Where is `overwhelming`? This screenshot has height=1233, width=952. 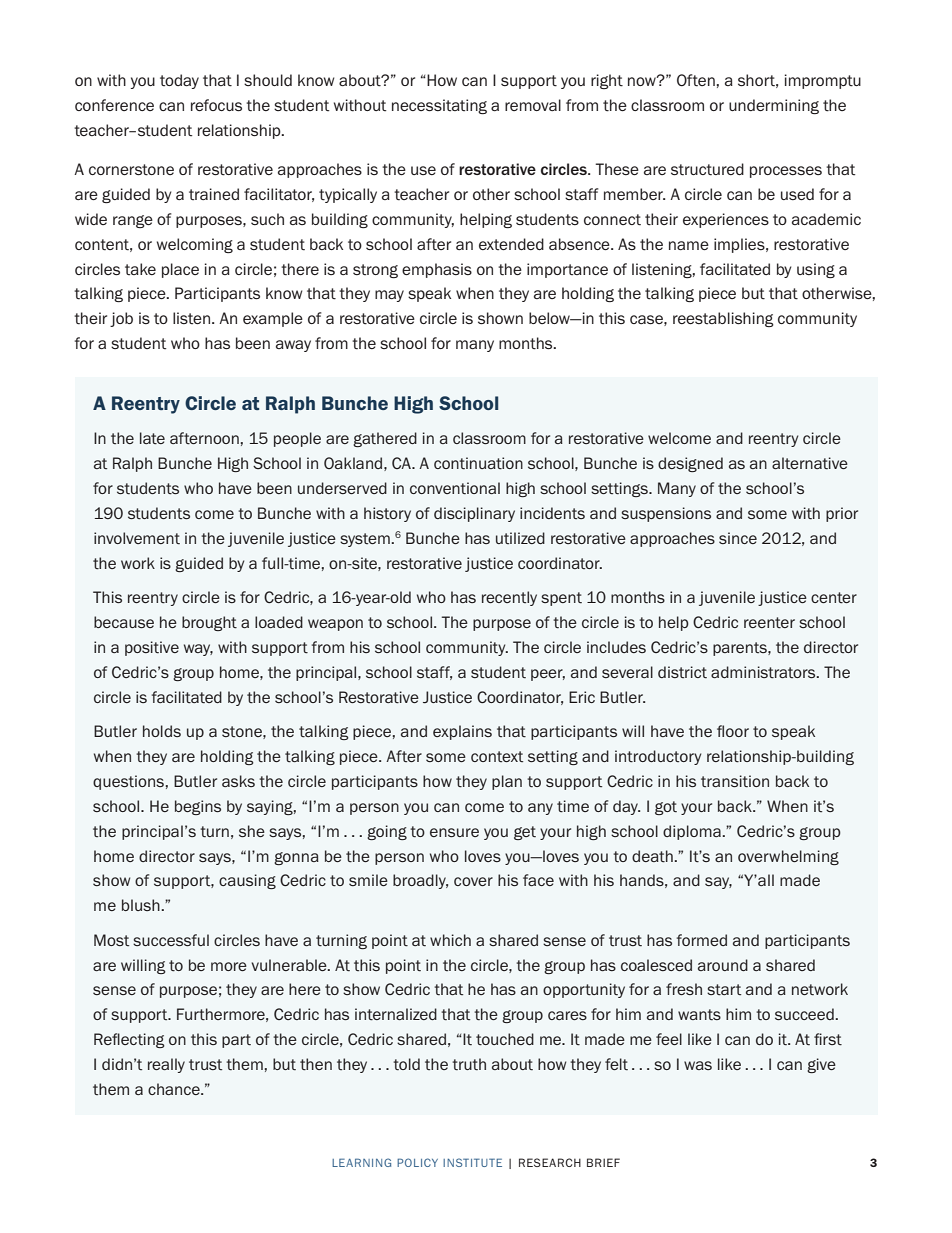 overwhelming is located at coordinates (788, 857).
